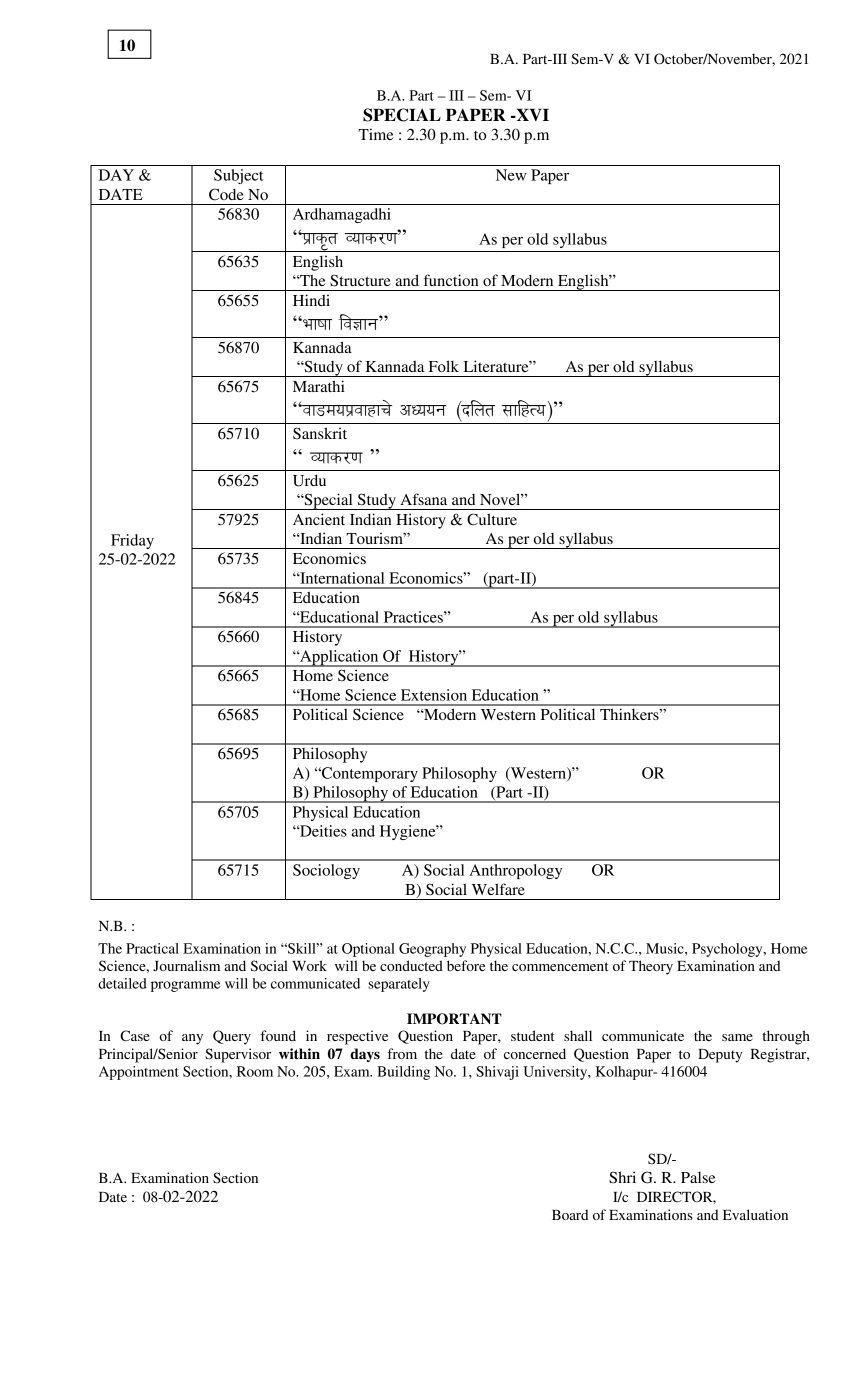 The width and height of the image is (849, 1400). Describe the element at coordinates (511, 175) in the image. I see `New` at that location.
